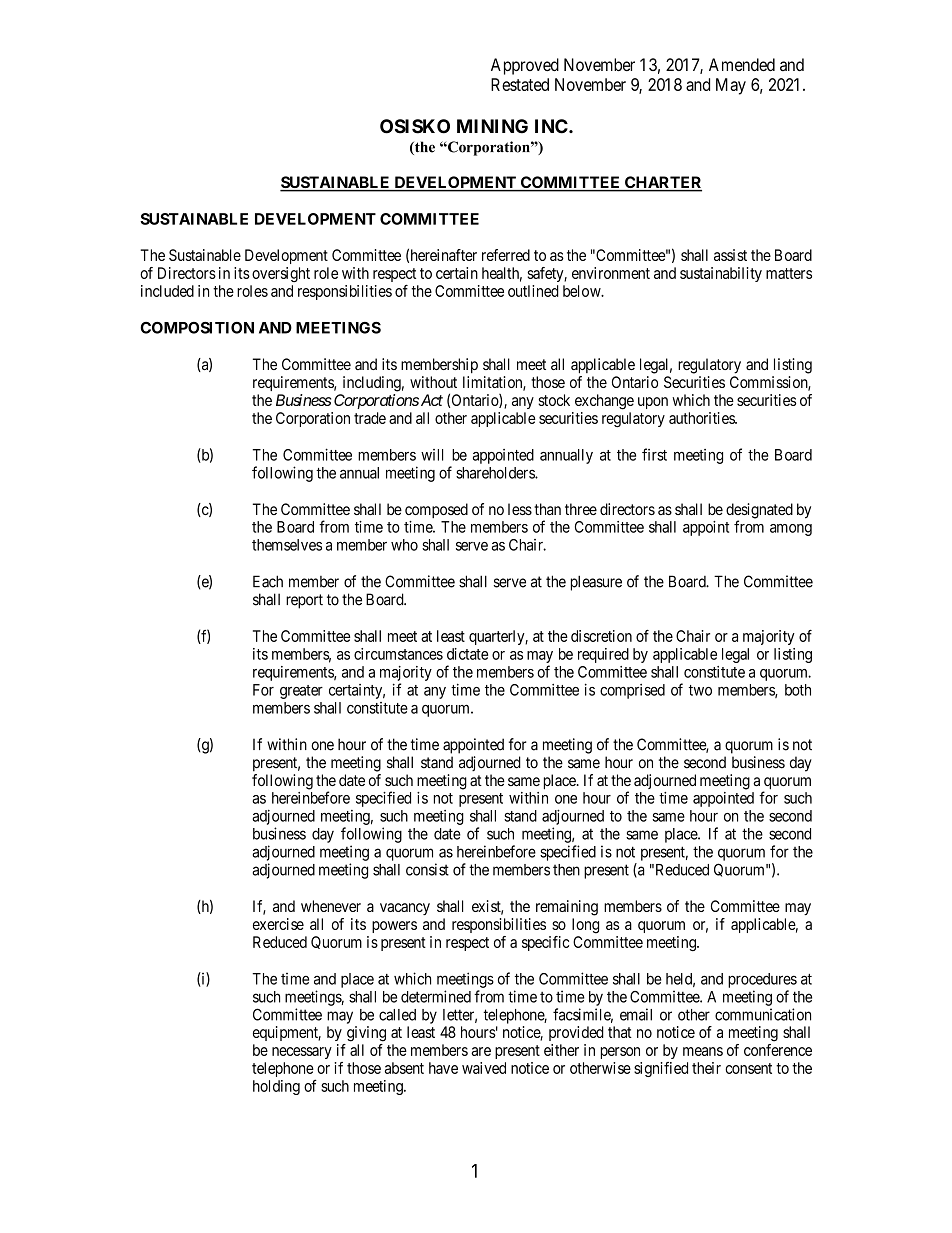 Image resolution: width=952 pixels, height=1233 pixels. I want to click on holding, so click(276, 1087).
